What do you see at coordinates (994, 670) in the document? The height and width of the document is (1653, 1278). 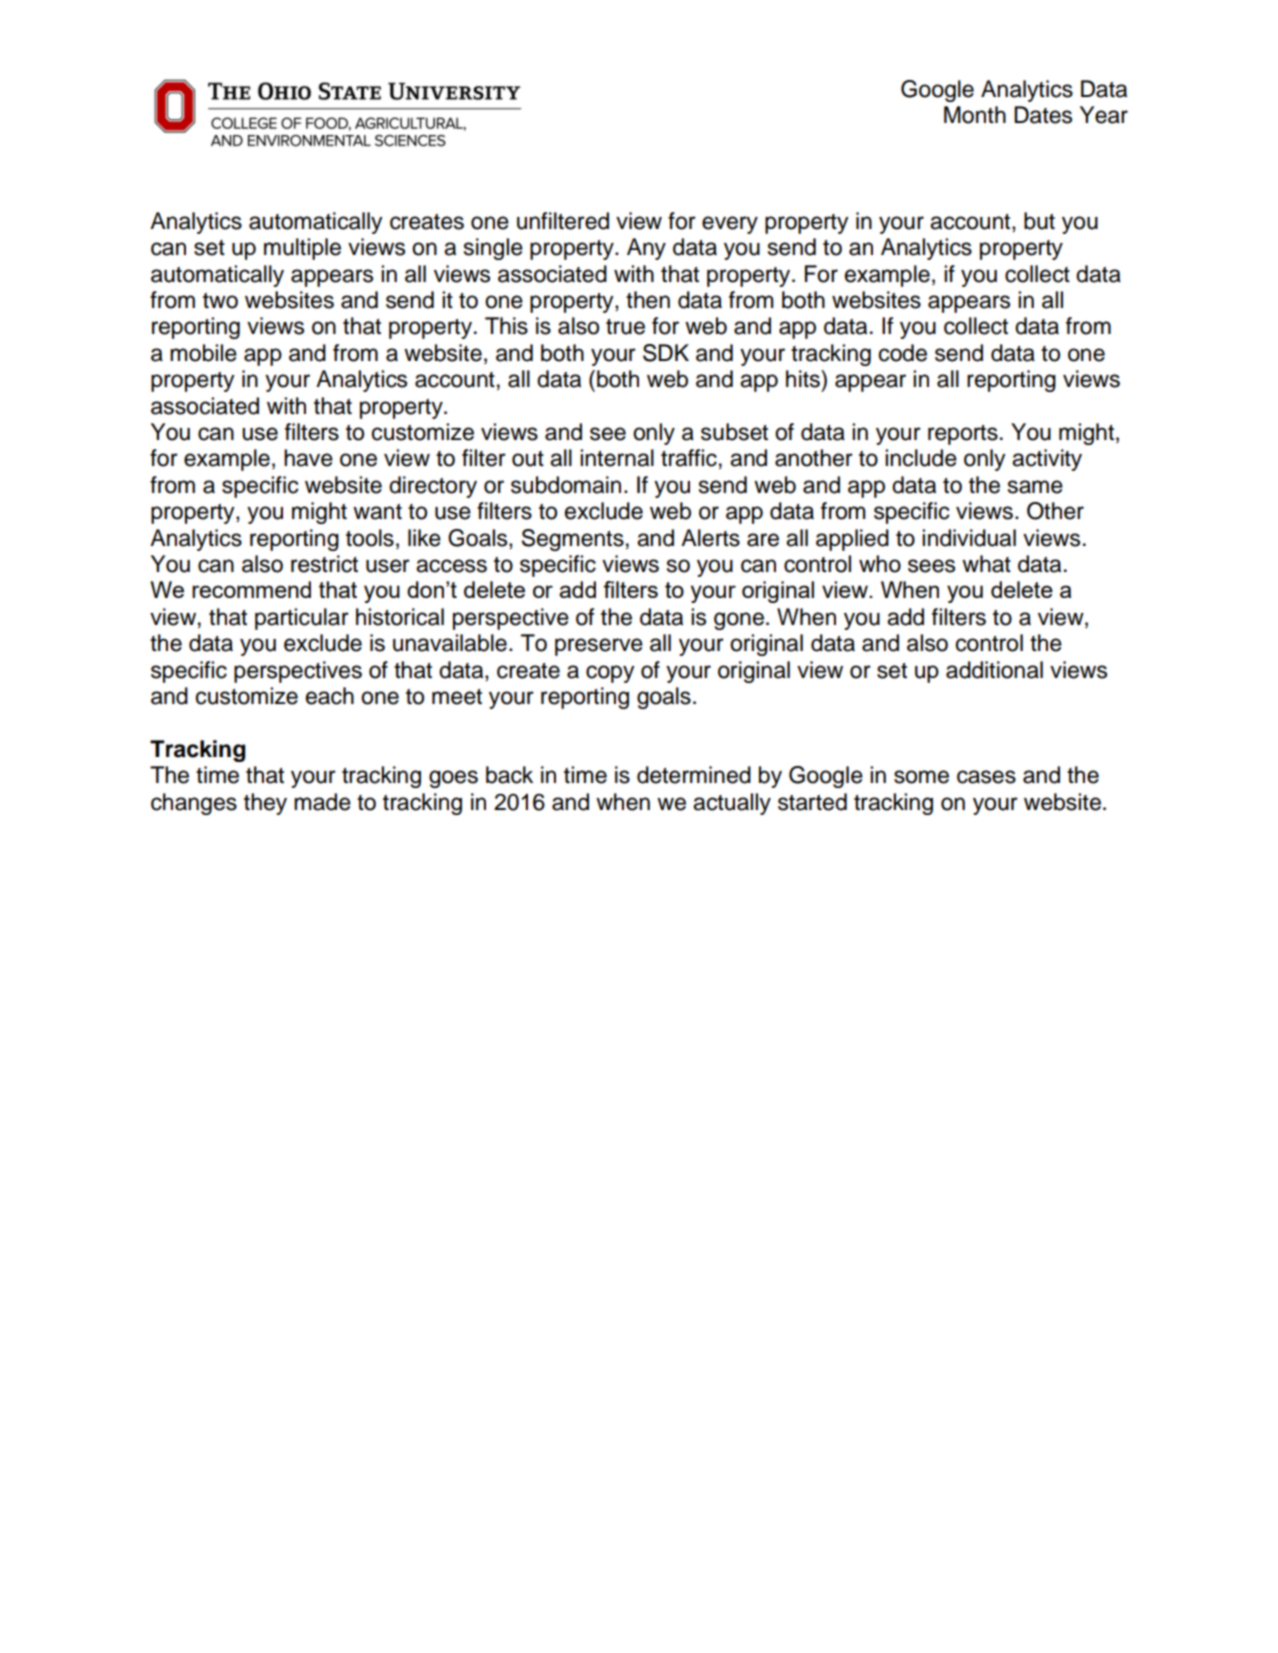 I see `additional` at bounding box center [994, 670].
